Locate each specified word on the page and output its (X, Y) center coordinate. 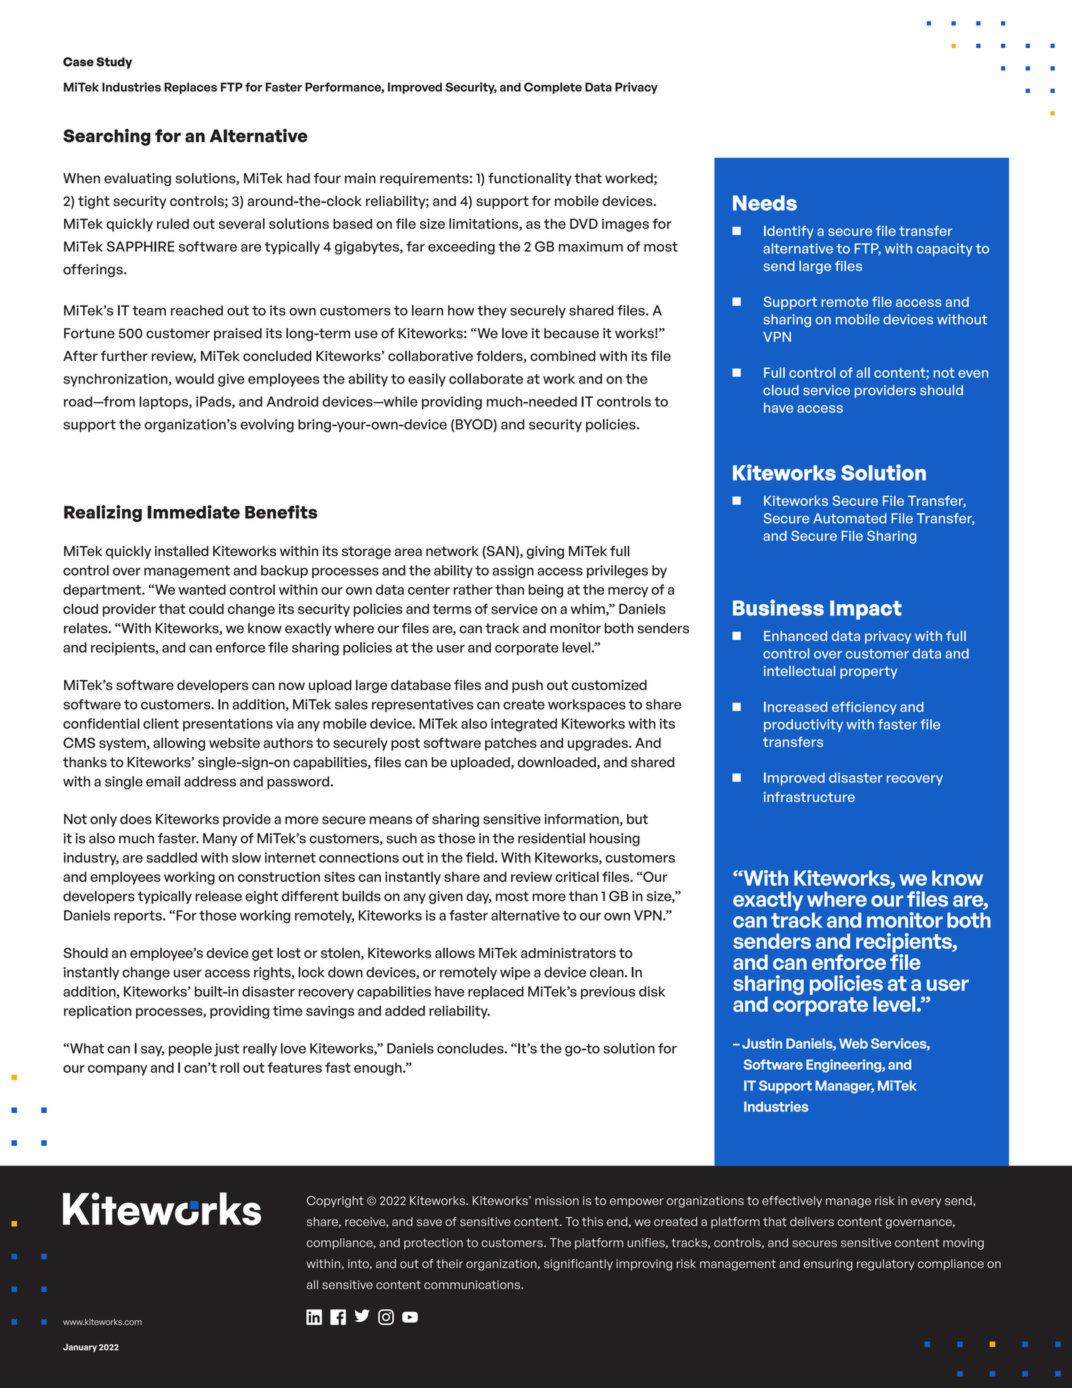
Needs (765, 203)
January (80, 1348)
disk (652, 991)
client (161, 723)
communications (473, 1285)
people (190, 1049)
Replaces (190, 88)
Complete (553, 88)
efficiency (864, 708)
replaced (496, 993)
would (194, 378)
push (527, 686)
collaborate (486, 378)
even (973, 374)
